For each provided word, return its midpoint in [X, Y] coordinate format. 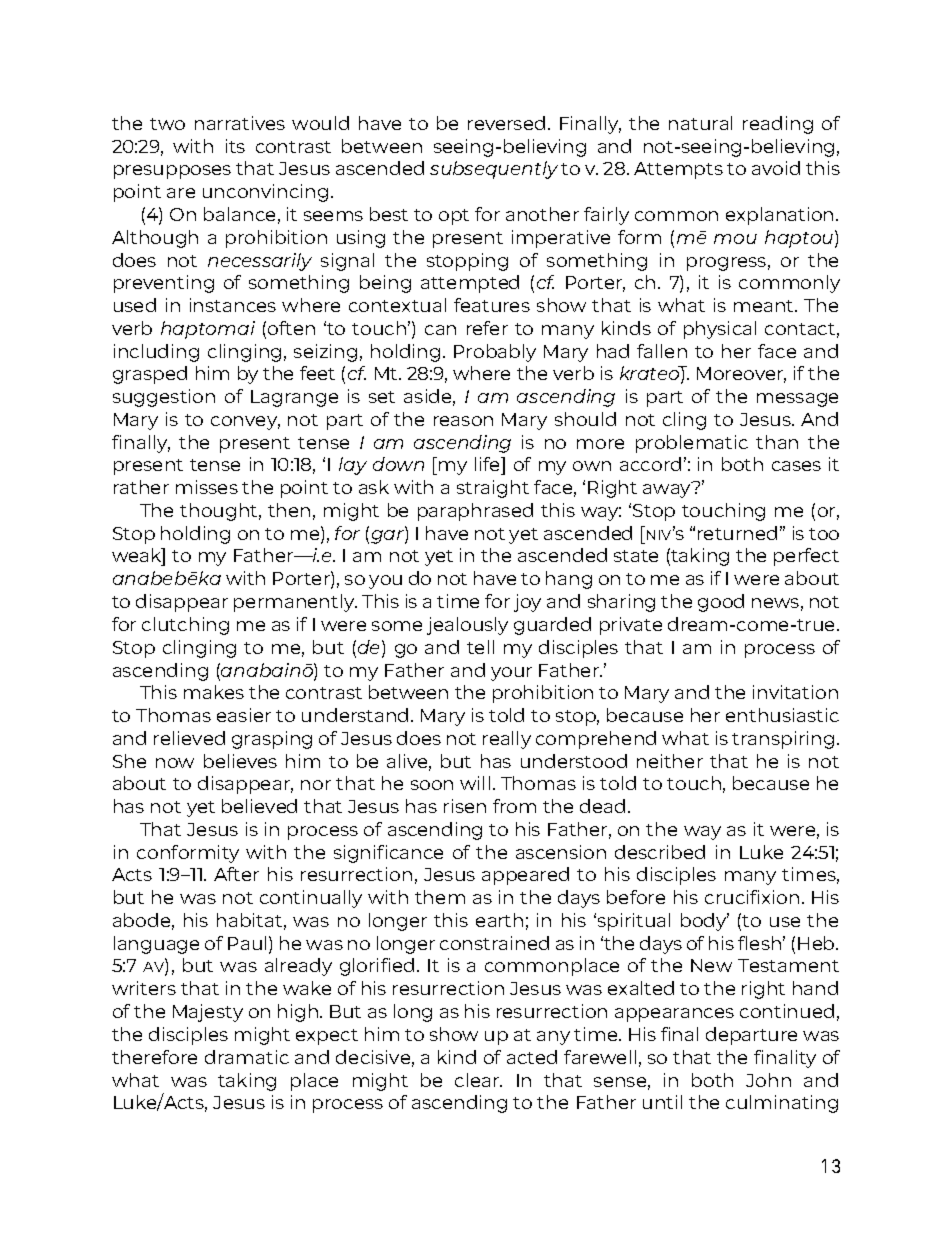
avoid [776, 168]
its [235, 146]
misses [207, 487]
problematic [692, 444]
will [475, 783]
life [489, 464]
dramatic [247, 1057]
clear [478, 1080]
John [768, 1080]
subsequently [494, 170]
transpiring [783, 740]
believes [240, 761]
